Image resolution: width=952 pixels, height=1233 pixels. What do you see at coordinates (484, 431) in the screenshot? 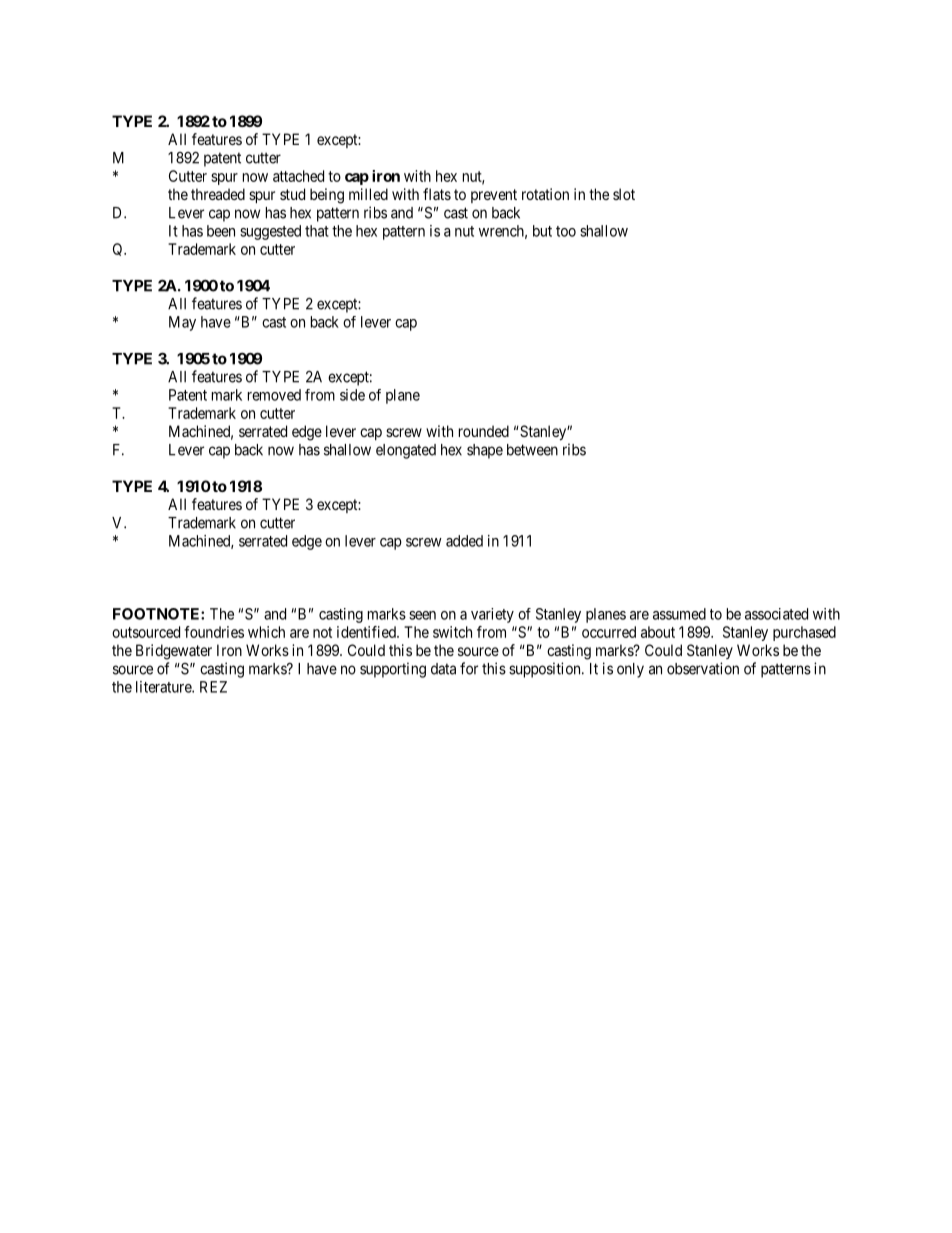
I see `rounded` at bounding box center [484, 431].
